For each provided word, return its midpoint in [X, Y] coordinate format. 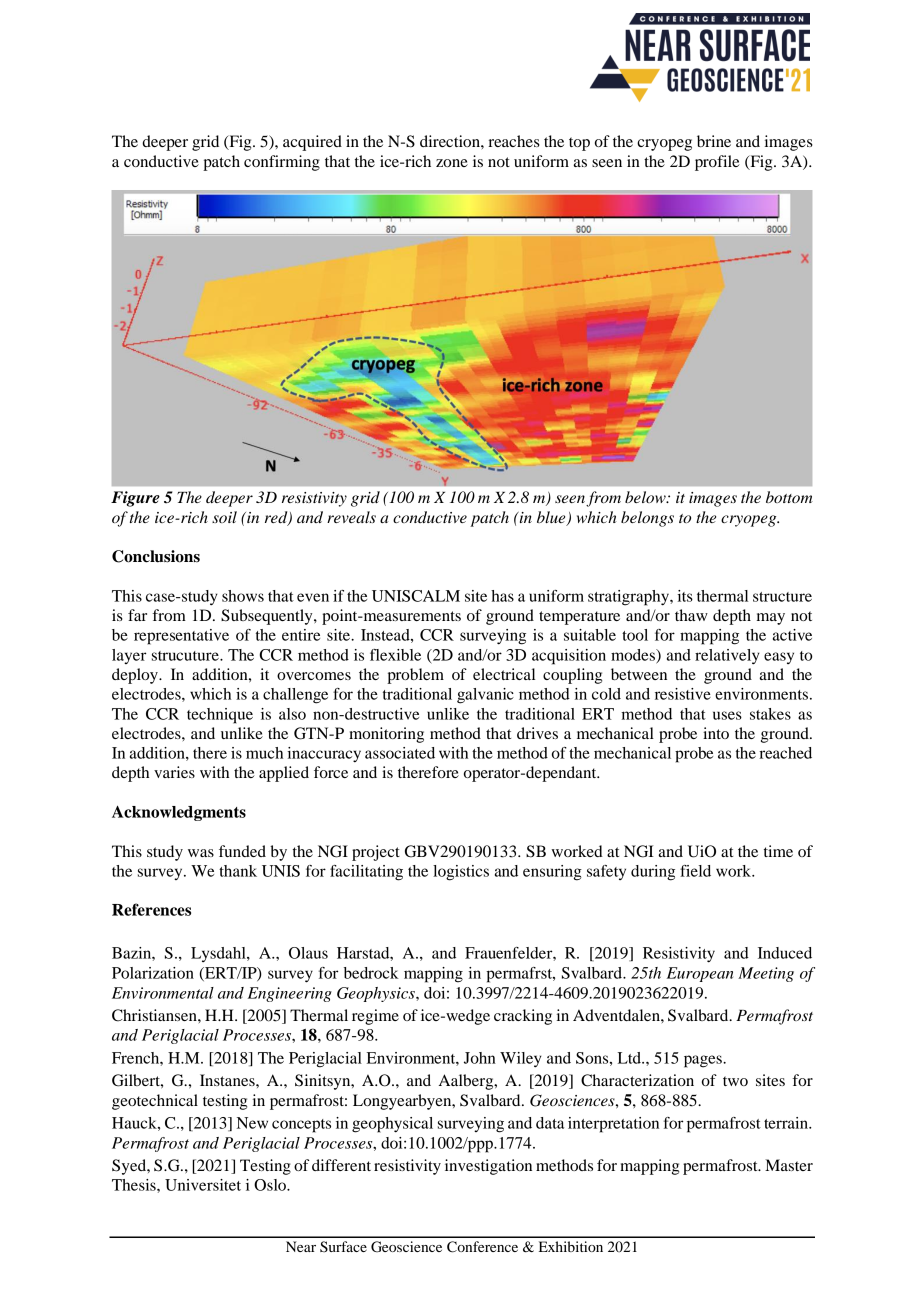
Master [789, 1165]
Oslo [271, 1185]
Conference [482, 1247]
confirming [282, 163]
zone [452, 163]
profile [717, 163]
